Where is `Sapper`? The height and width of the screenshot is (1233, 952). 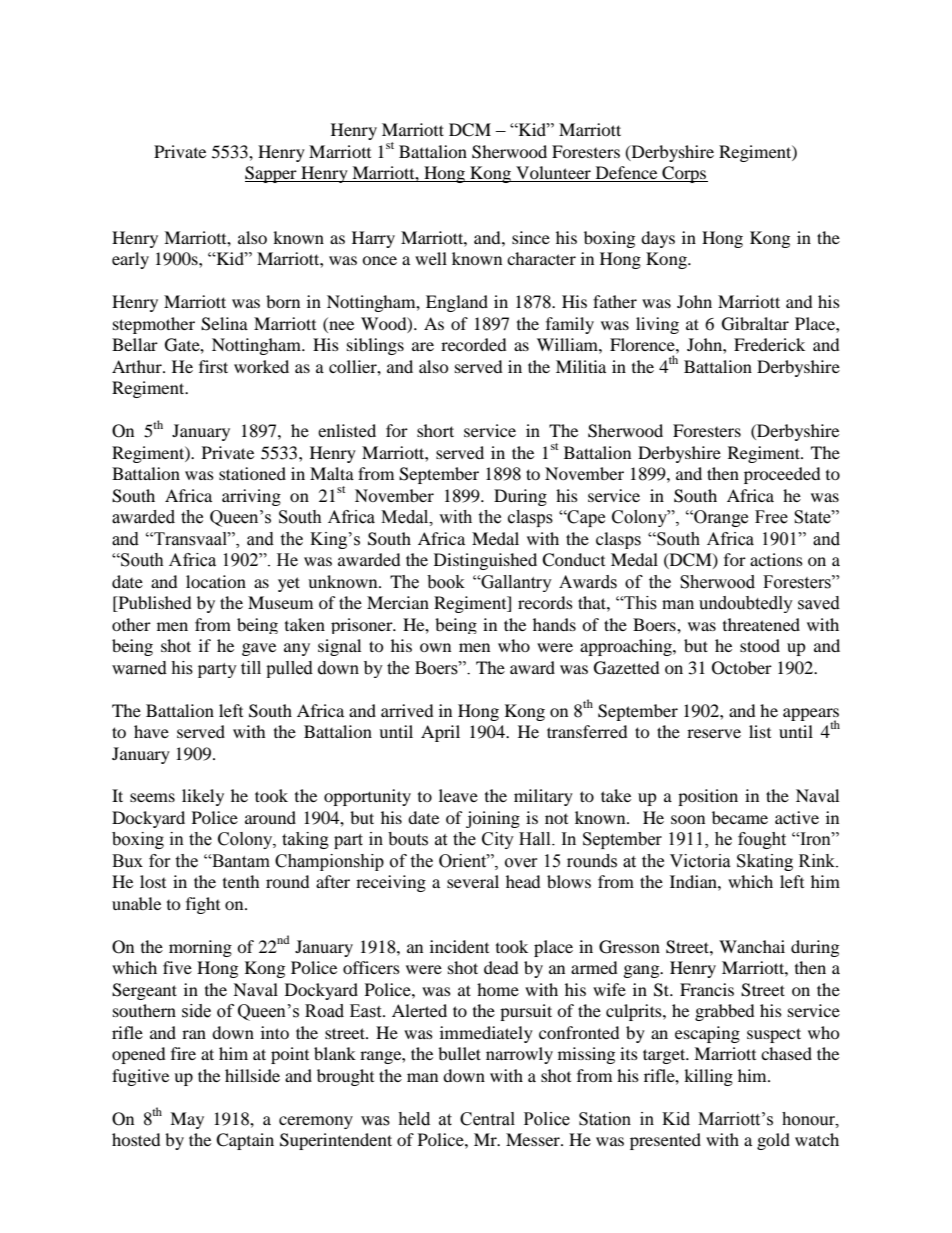 Sapper is located at coordinates (272, 174).
